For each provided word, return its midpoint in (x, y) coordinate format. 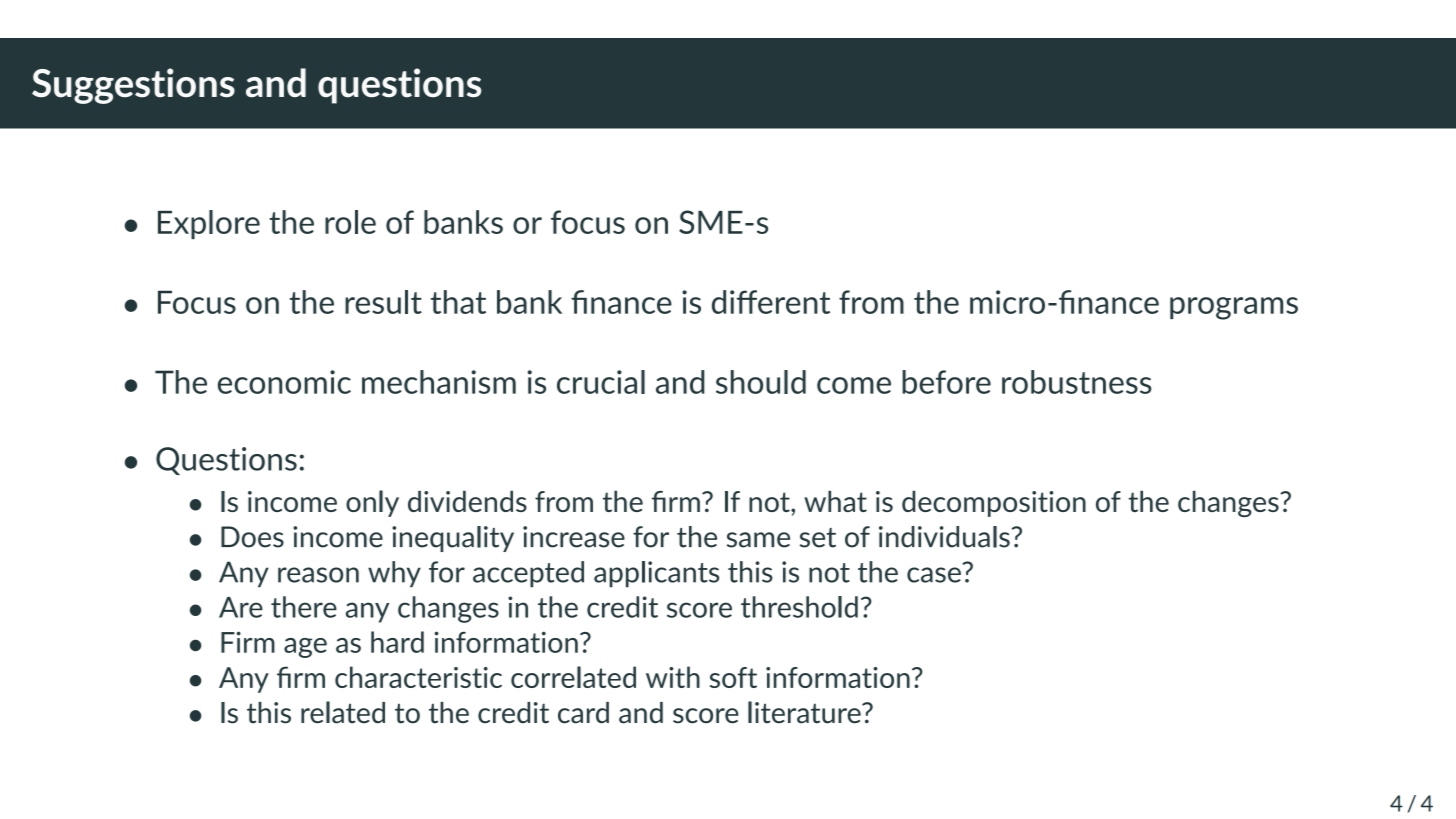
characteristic (418, 677)
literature (805, 712)
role (350, 222)
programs (1234, 308)
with (673, 677)
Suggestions (133, 86)
